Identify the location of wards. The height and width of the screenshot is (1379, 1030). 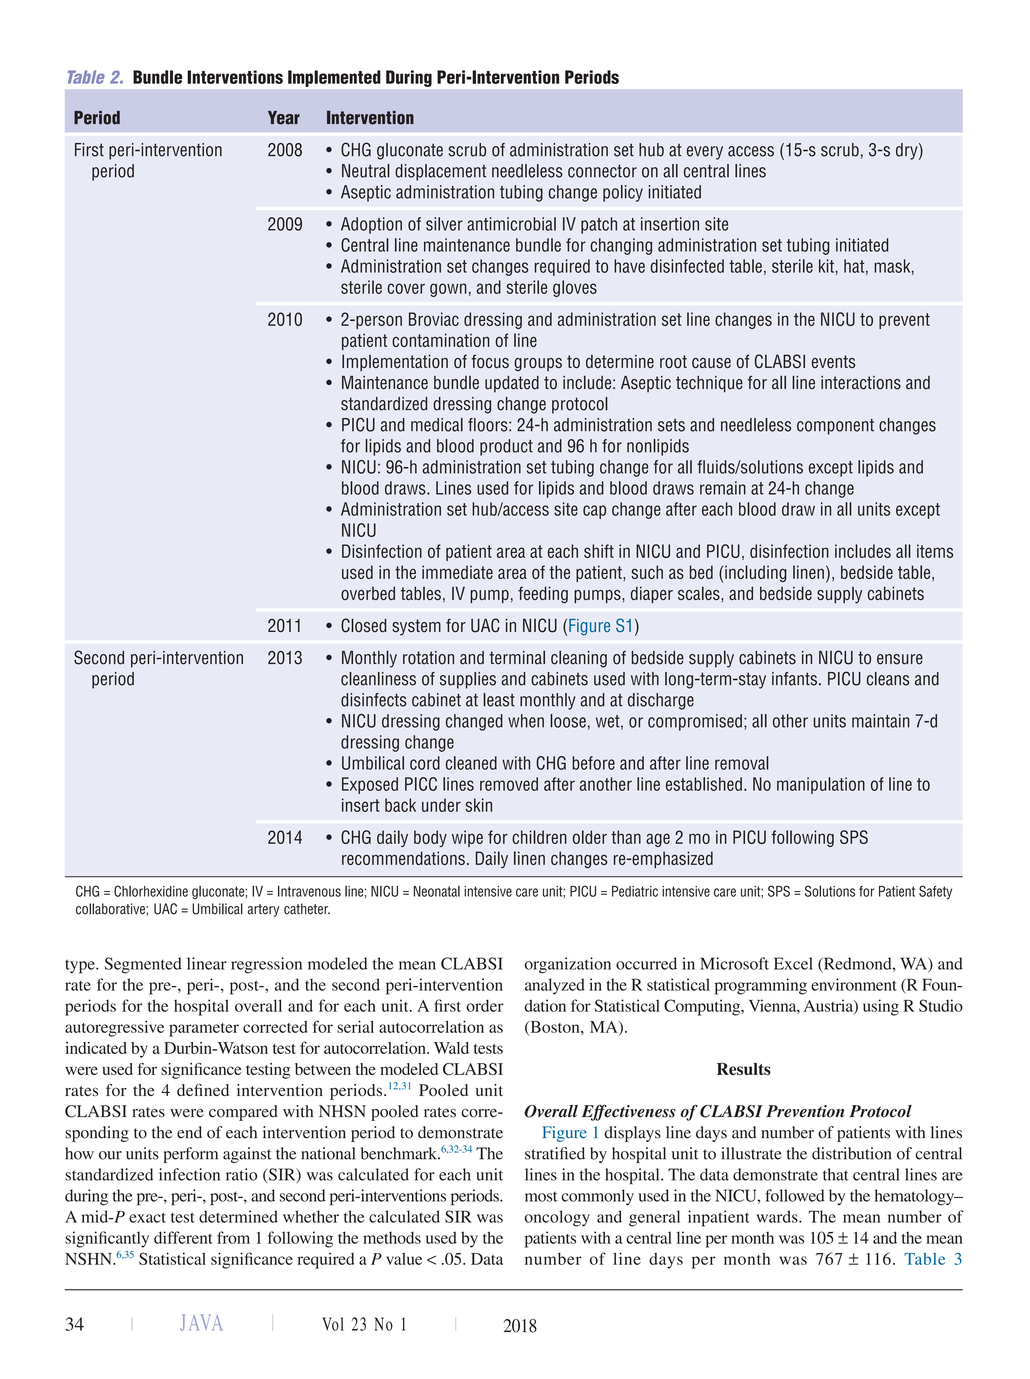
(778, 1216).
